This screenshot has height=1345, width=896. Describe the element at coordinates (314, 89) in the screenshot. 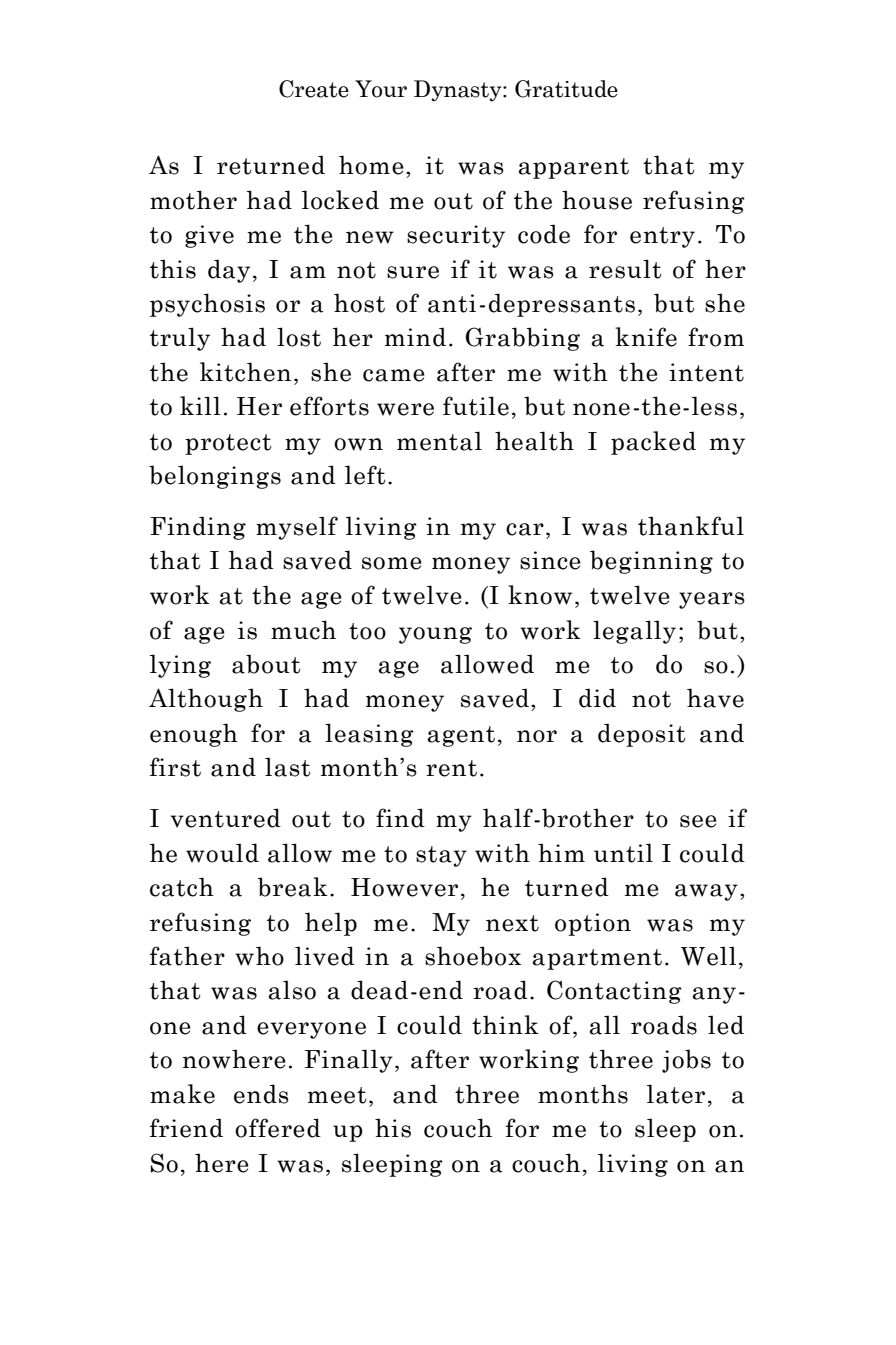

I see `Create` at that location.
